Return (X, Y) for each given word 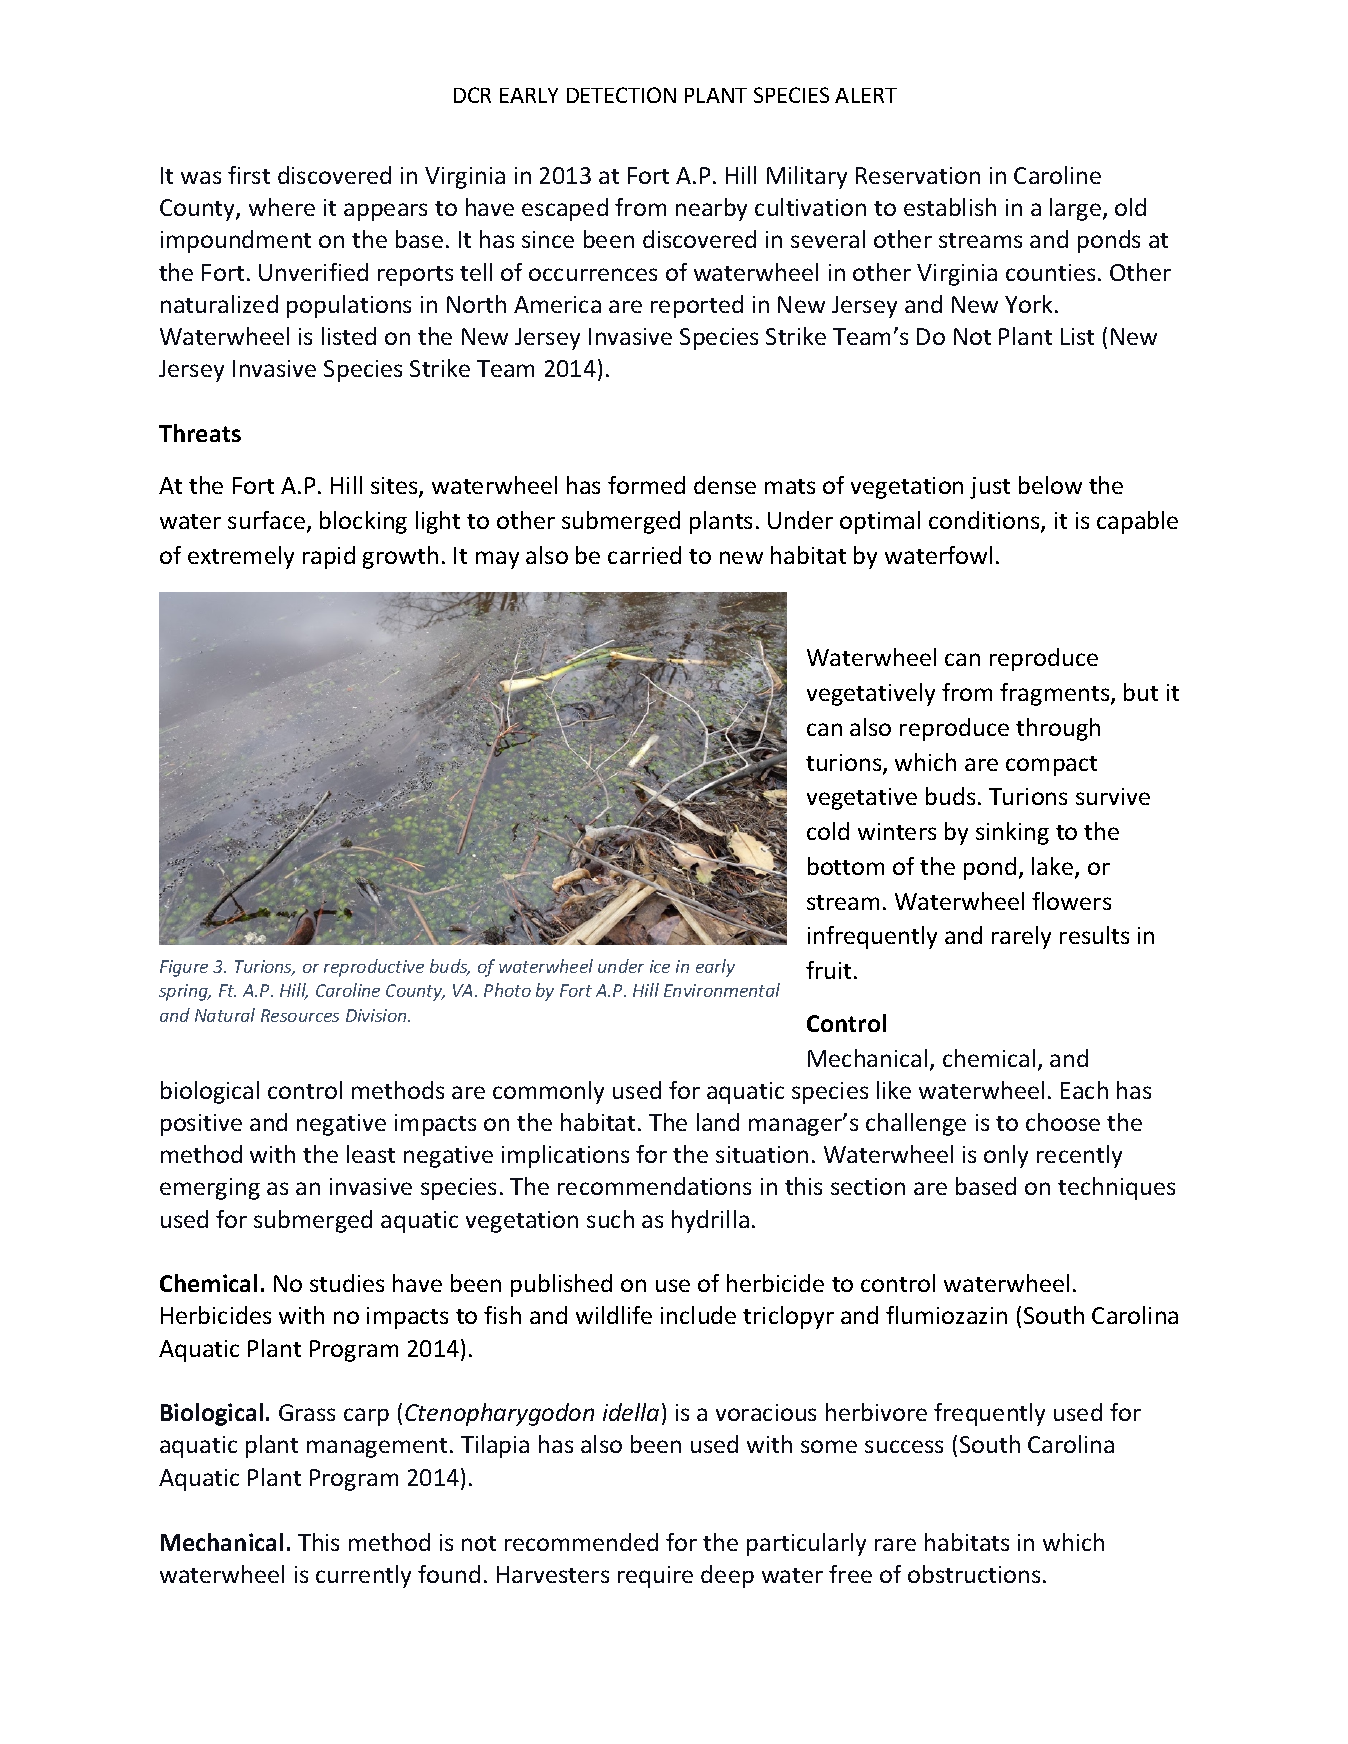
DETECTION (621, 95)
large (1077, 209)
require (655, 1577)
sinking (1012, 833)
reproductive (374, 968)
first (249, 175)
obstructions (974, 1574)
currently (363, 1576)
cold (828, 831)
